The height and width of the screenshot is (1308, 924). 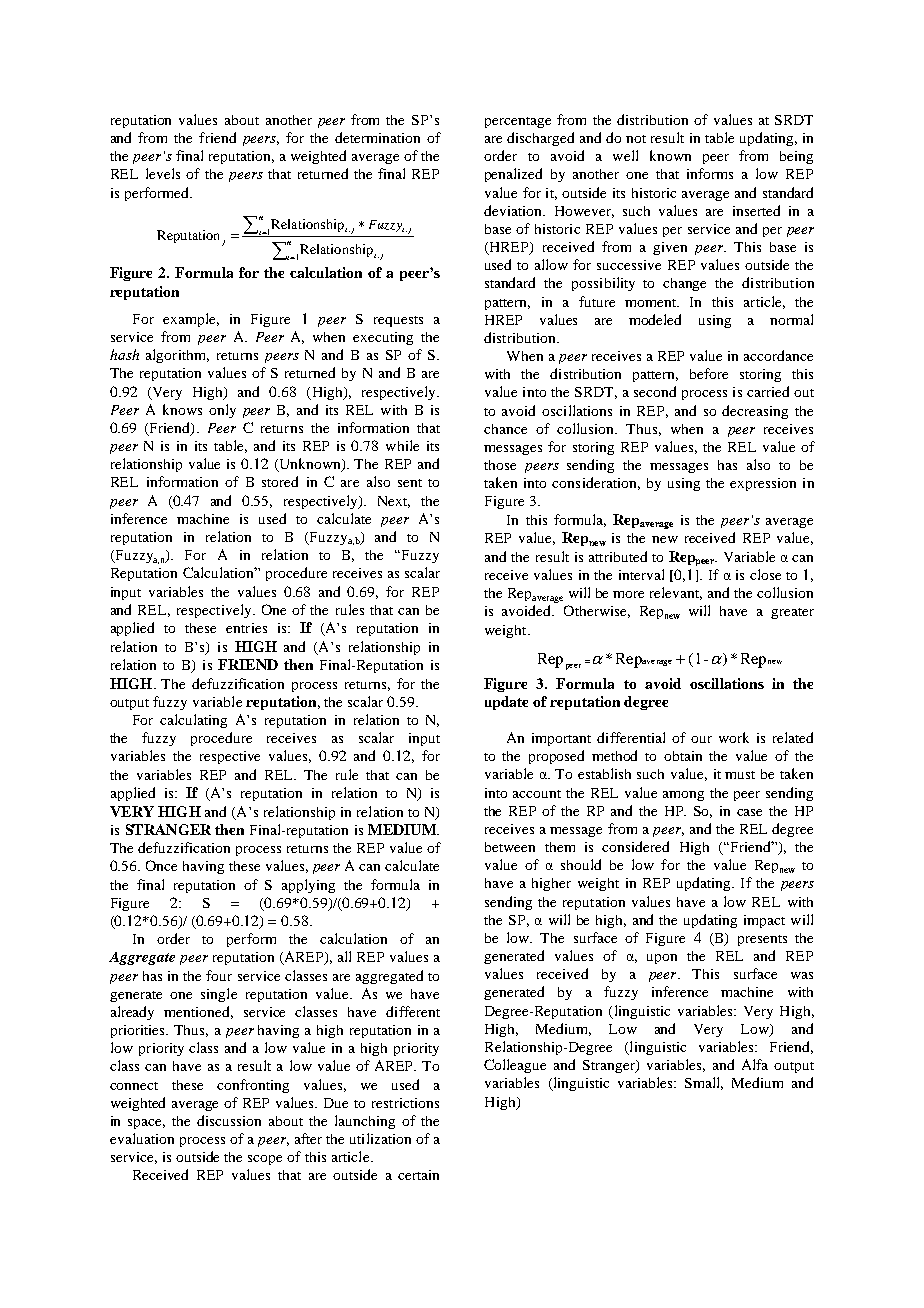 I want to click on impact, so click(x=764, y=921).
